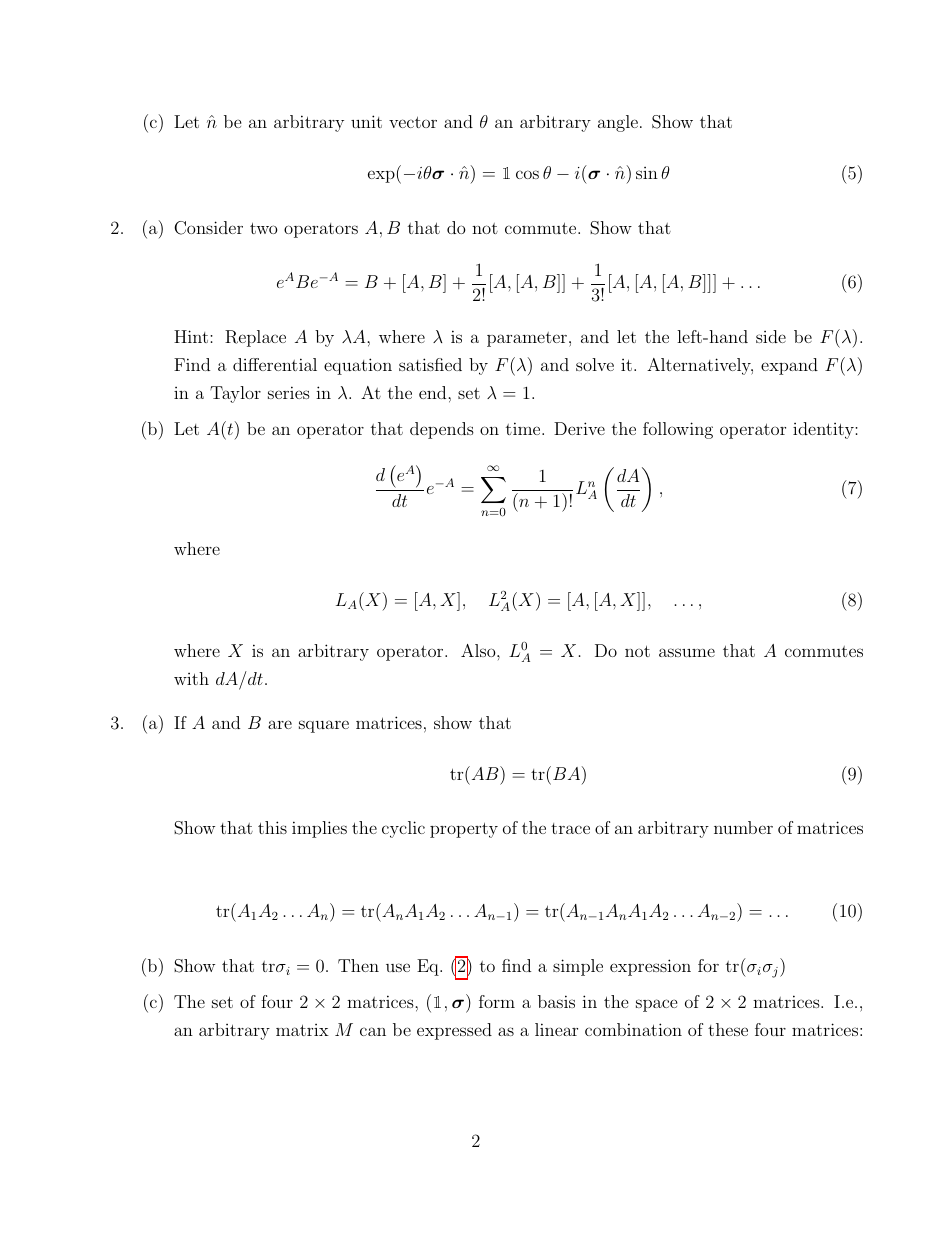  I want to click on series, so click(289, 392).
